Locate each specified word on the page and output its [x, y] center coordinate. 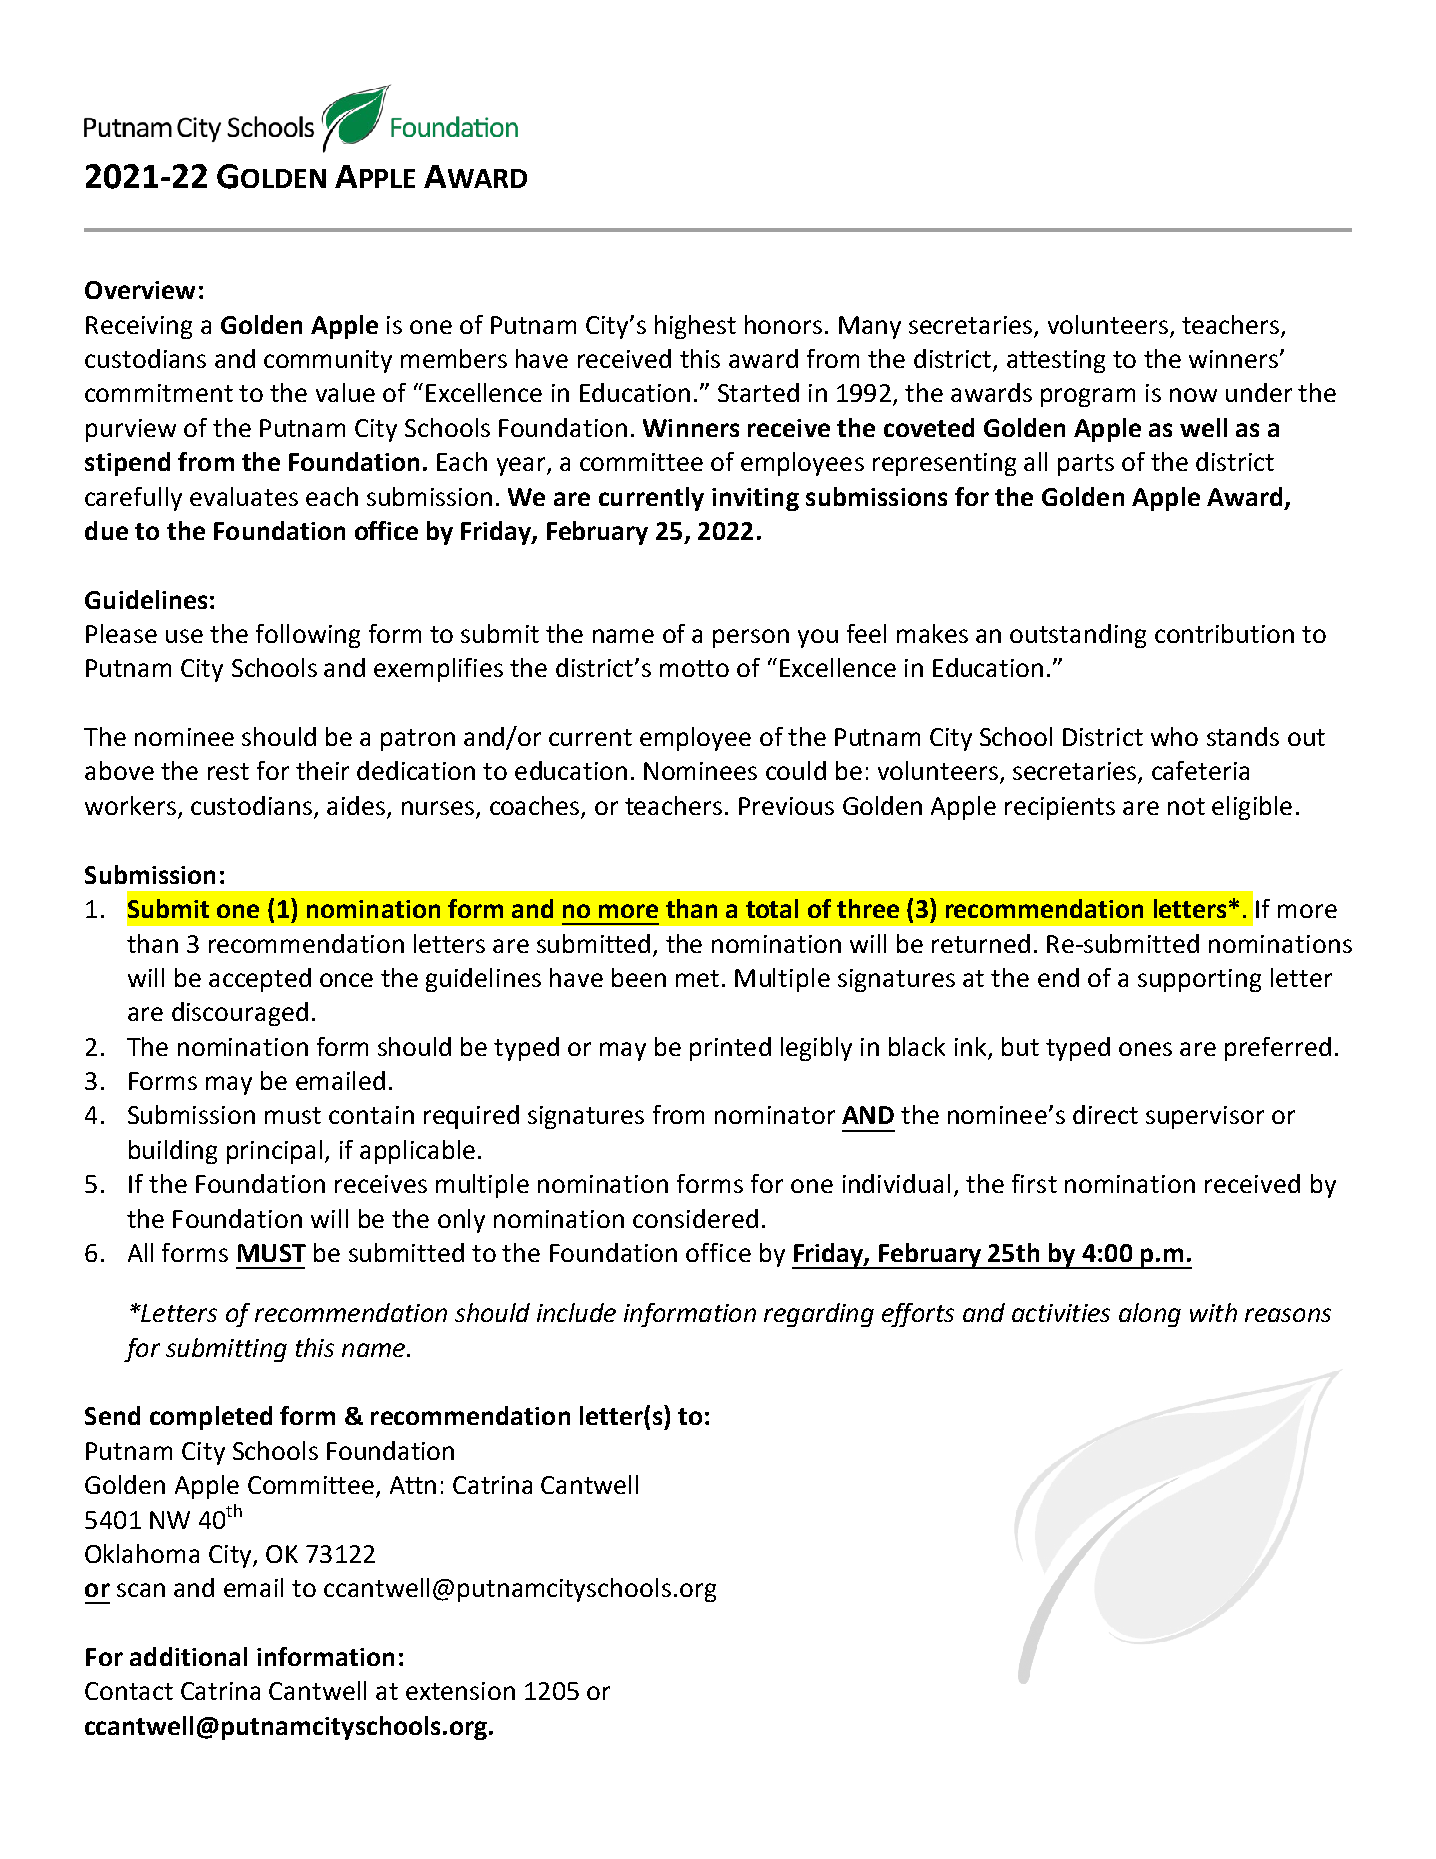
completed [211, 1418]
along [1150, 1315]
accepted [260, 980]
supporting [1199, 980]
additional [188, 1656]
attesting [1056, 361]
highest [695, 327]
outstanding [1078, 636]
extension [460, 1691]
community [328, 361]
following [308, 636]
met [697, 978]
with [1213, 1312]
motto [694, 668]
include [576, 1312]
